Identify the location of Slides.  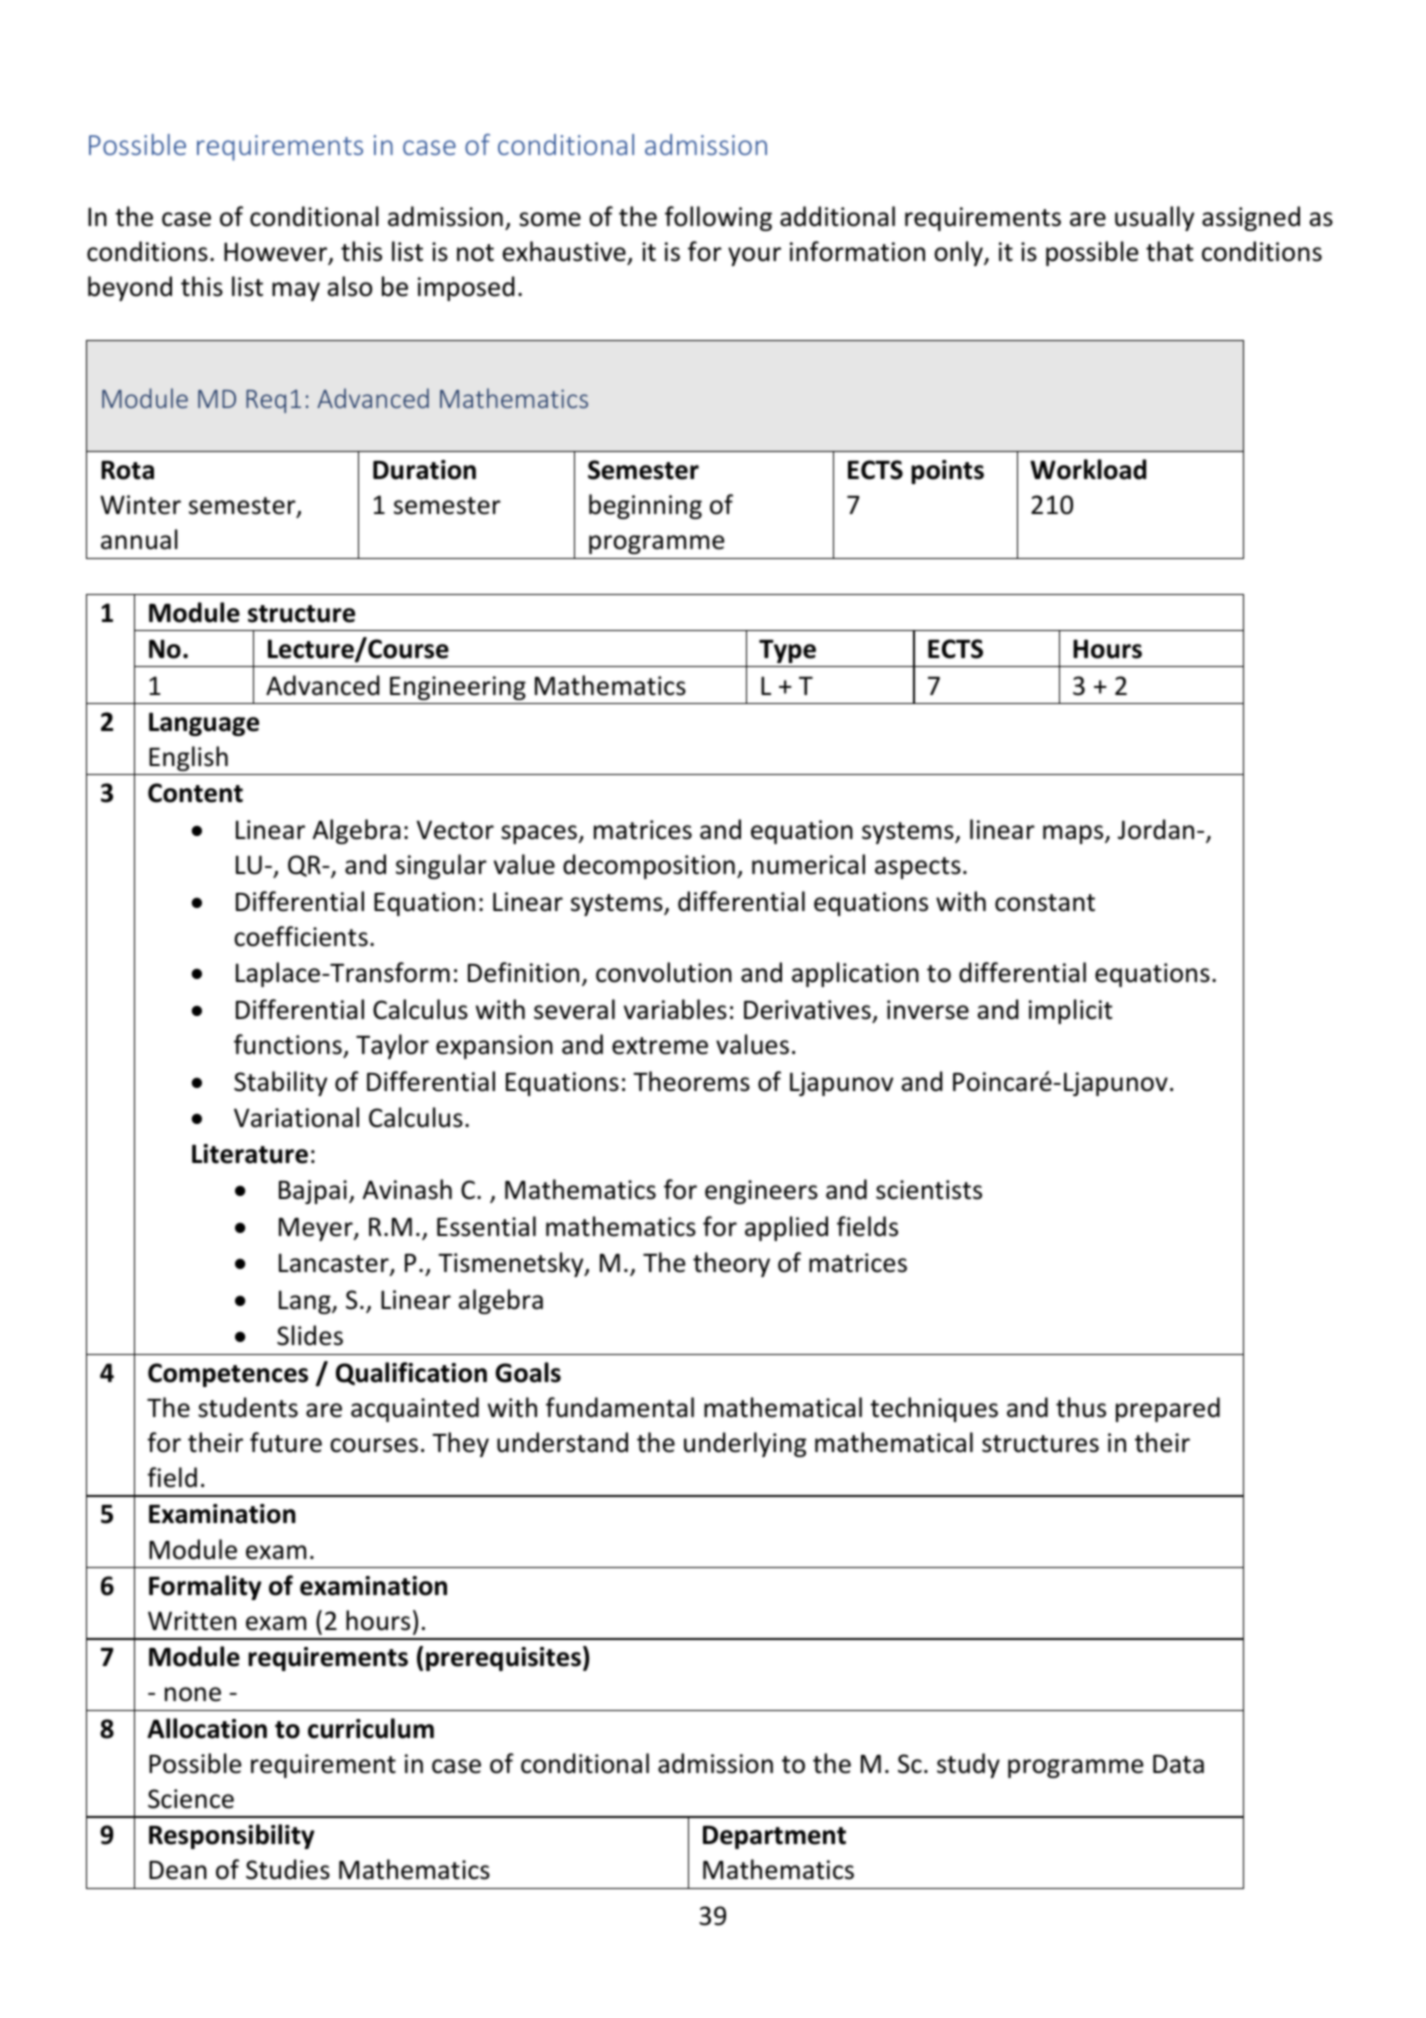
(310, 1335).
